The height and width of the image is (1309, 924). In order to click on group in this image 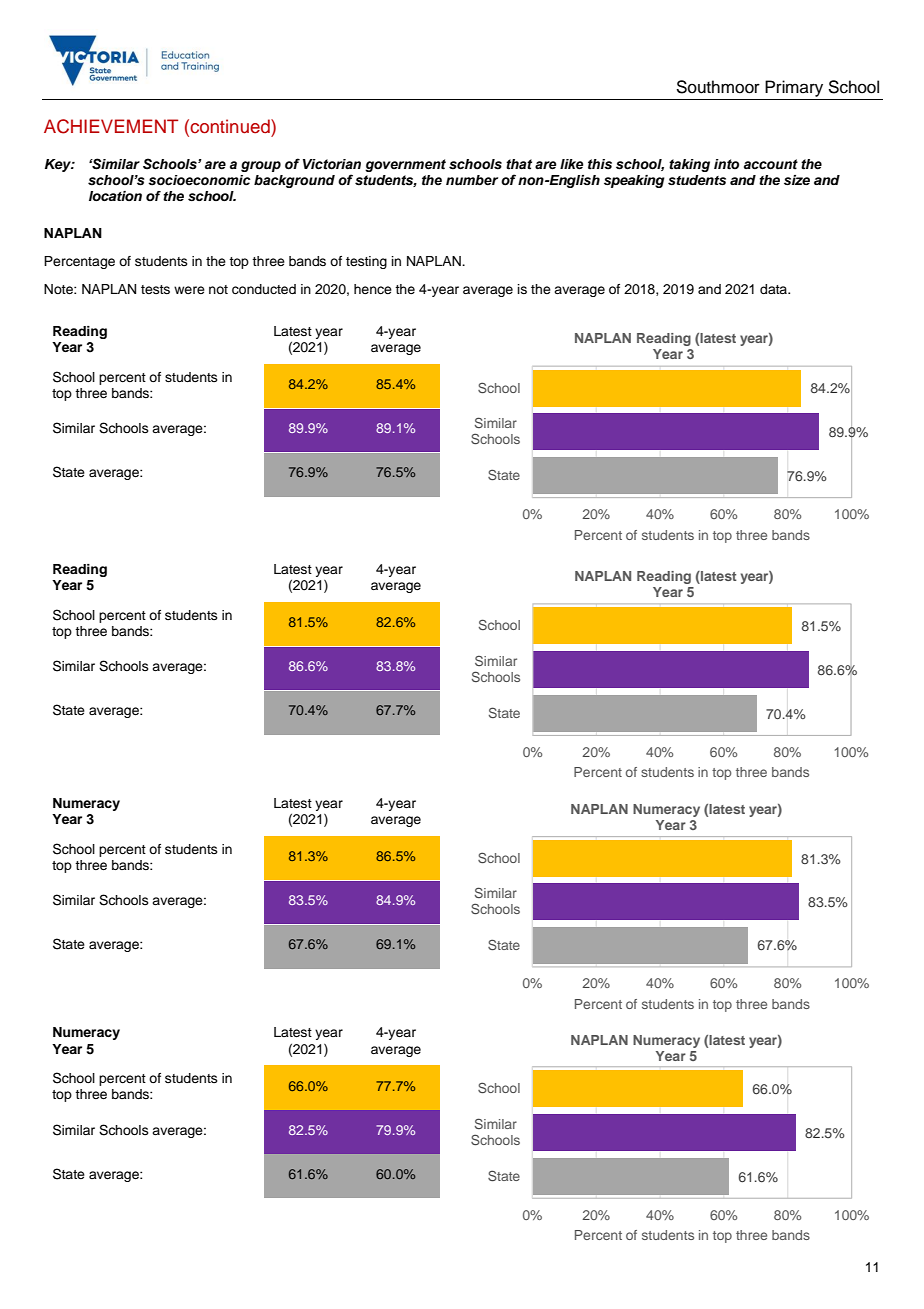, I will do `click(261, 166)`.
